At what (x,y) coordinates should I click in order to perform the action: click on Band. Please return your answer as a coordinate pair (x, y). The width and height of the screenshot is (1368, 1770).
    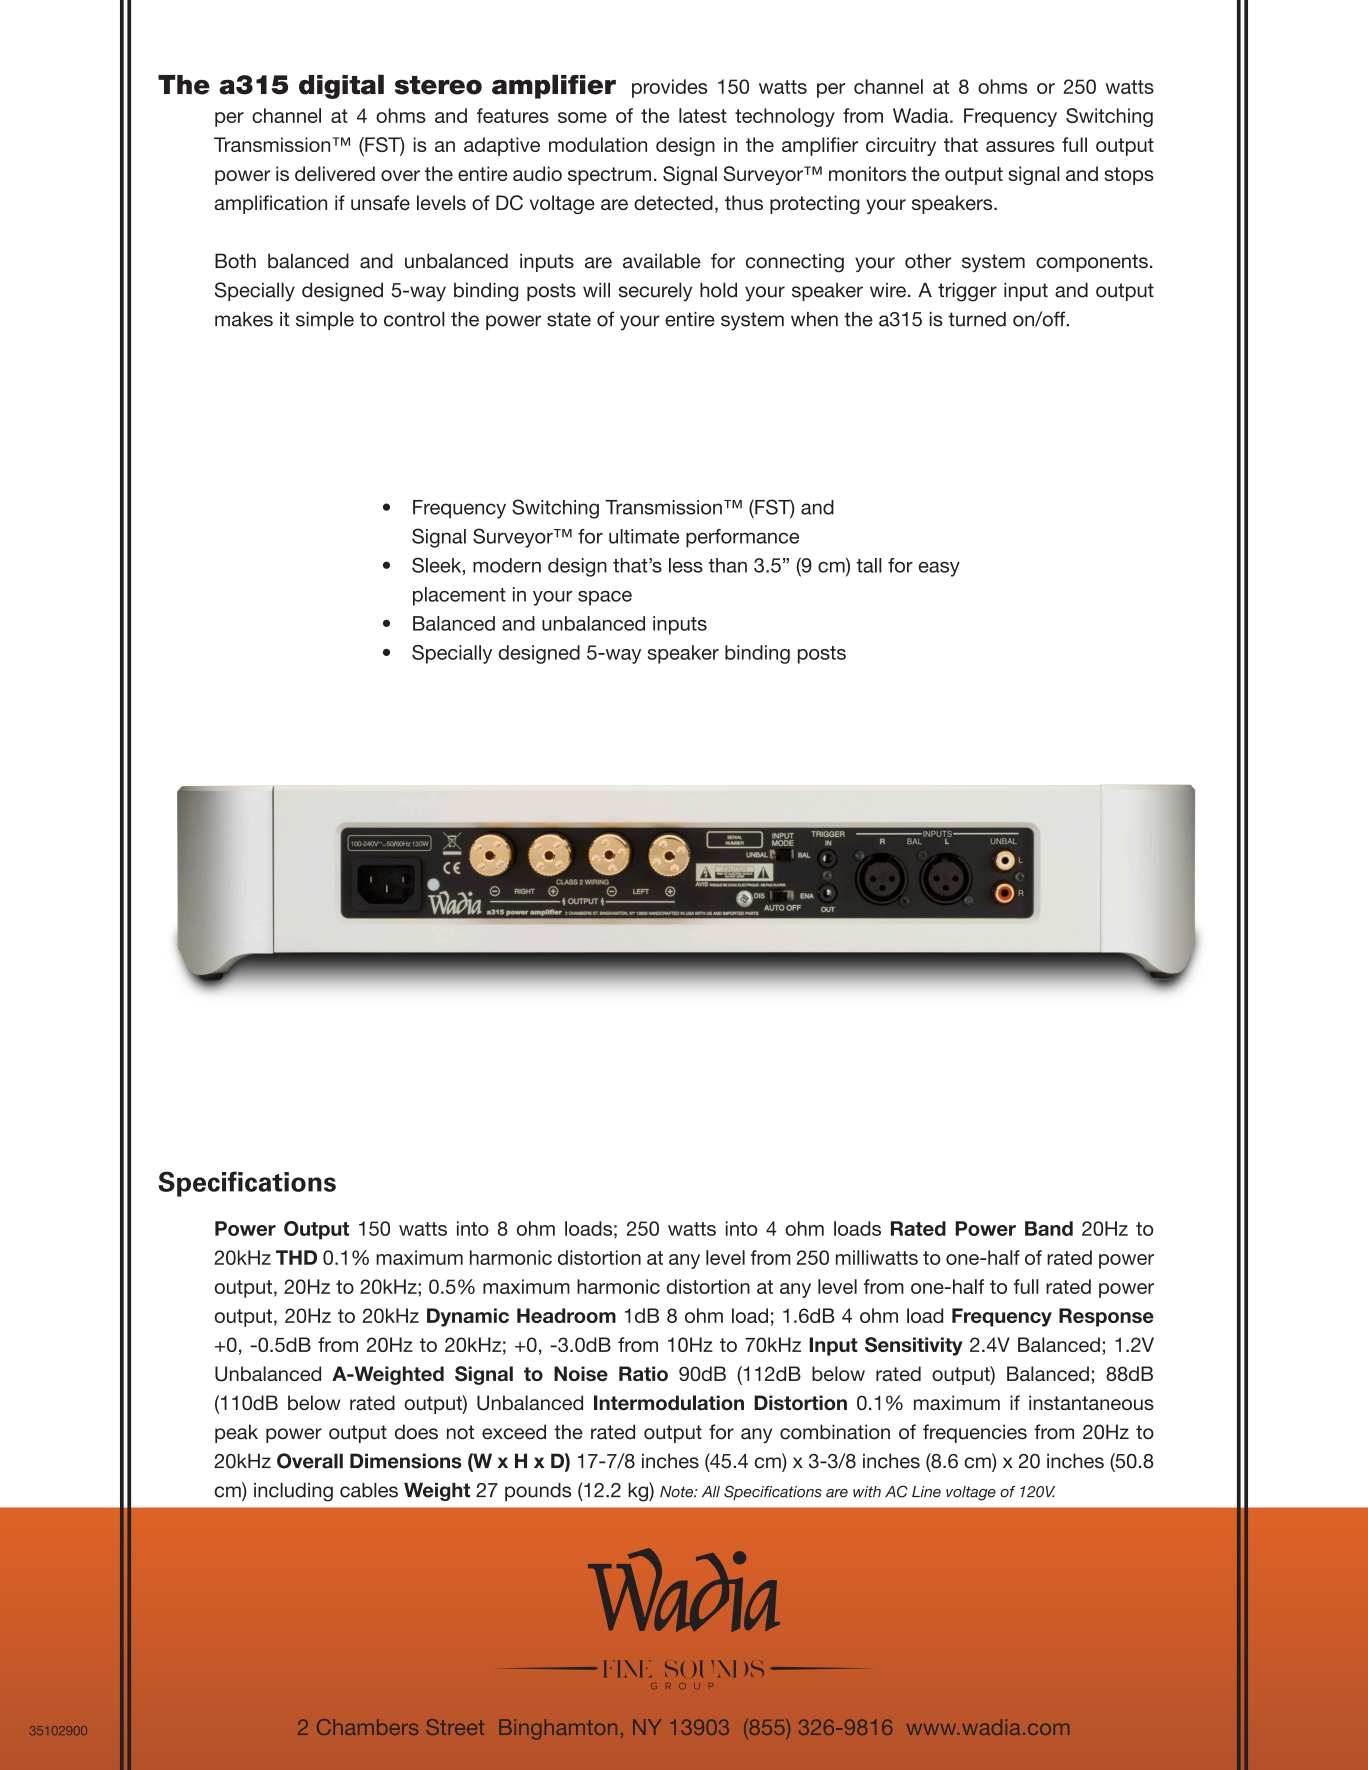
    Looking at the image, I should click on (1049, 1228).
